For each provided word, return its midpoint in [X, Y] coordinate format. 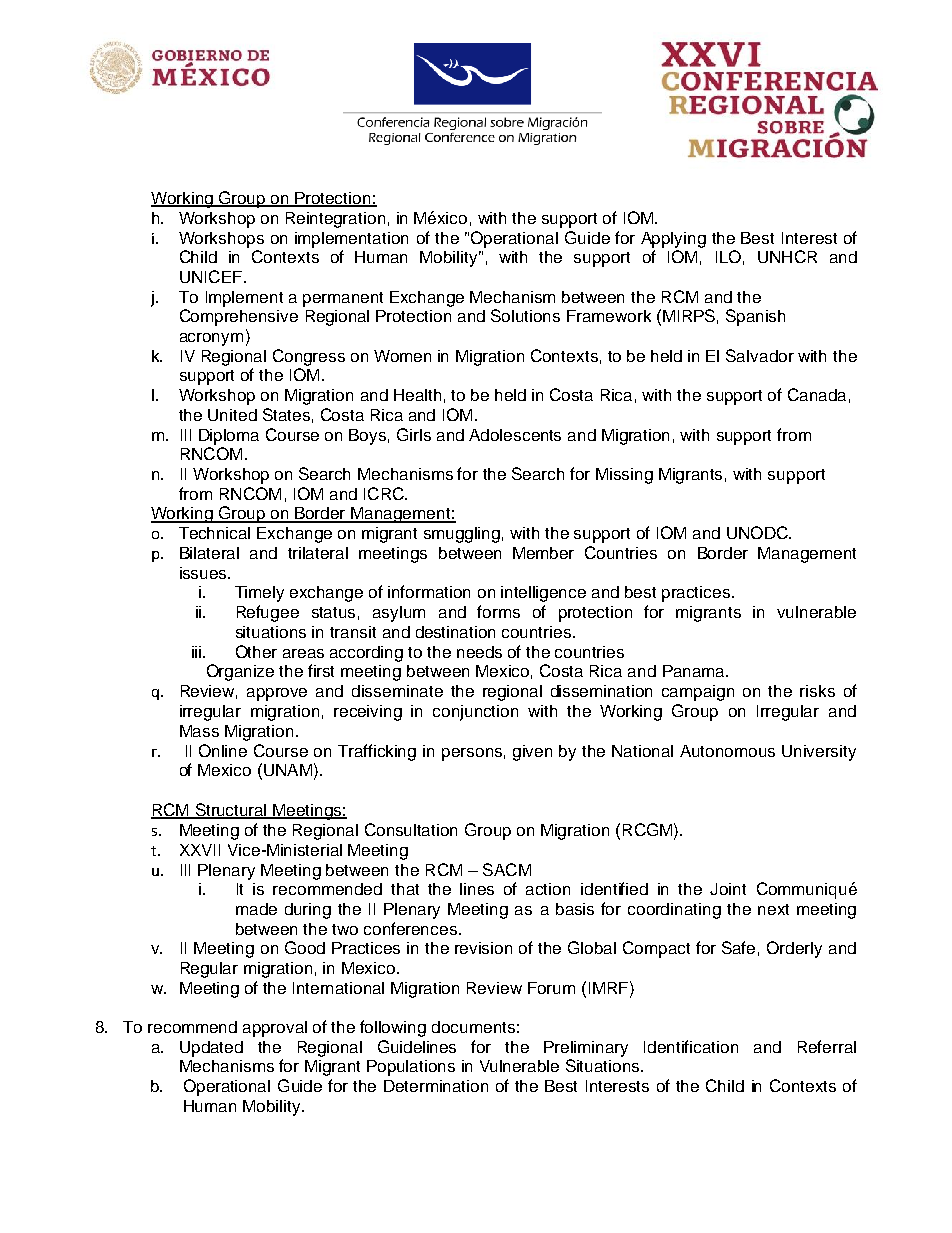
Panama [695, 671]
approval [275, 1029]
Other [256, 651]
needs [479, 652]
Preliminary [586, 1049]
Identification [691, 1046]
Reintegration [335, 220]
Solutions [525, 315]
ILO [728, 256]
